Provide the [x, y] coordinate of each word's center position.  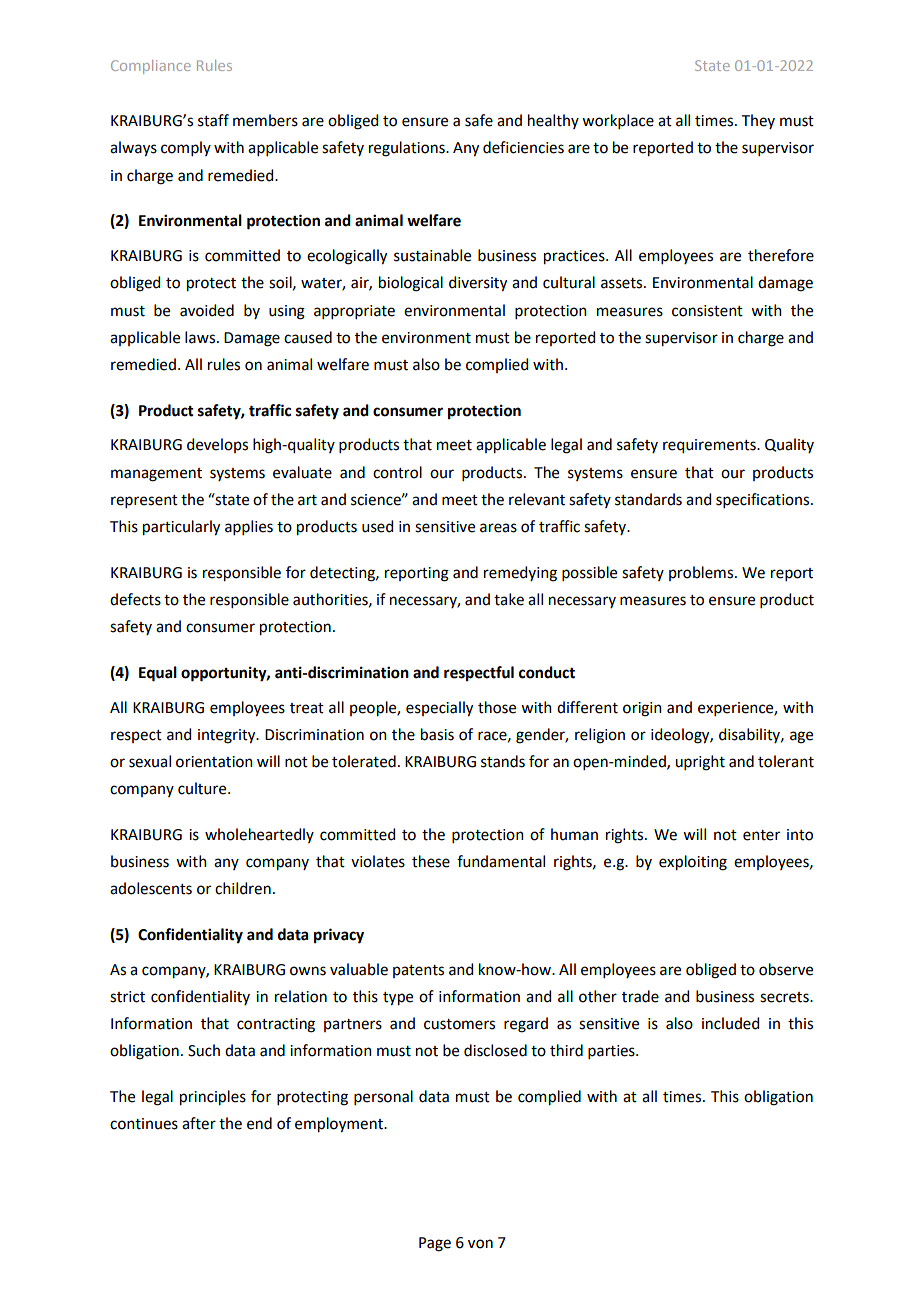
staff [213, 120]
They [758, 121]
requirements [710, 446]
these [431, 861]
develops [217, 445]
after [199, 1123]
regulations [408, 149]
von [480, 1244]
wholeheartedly [259, 835]
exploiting [693, 863]
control [397, 472]
